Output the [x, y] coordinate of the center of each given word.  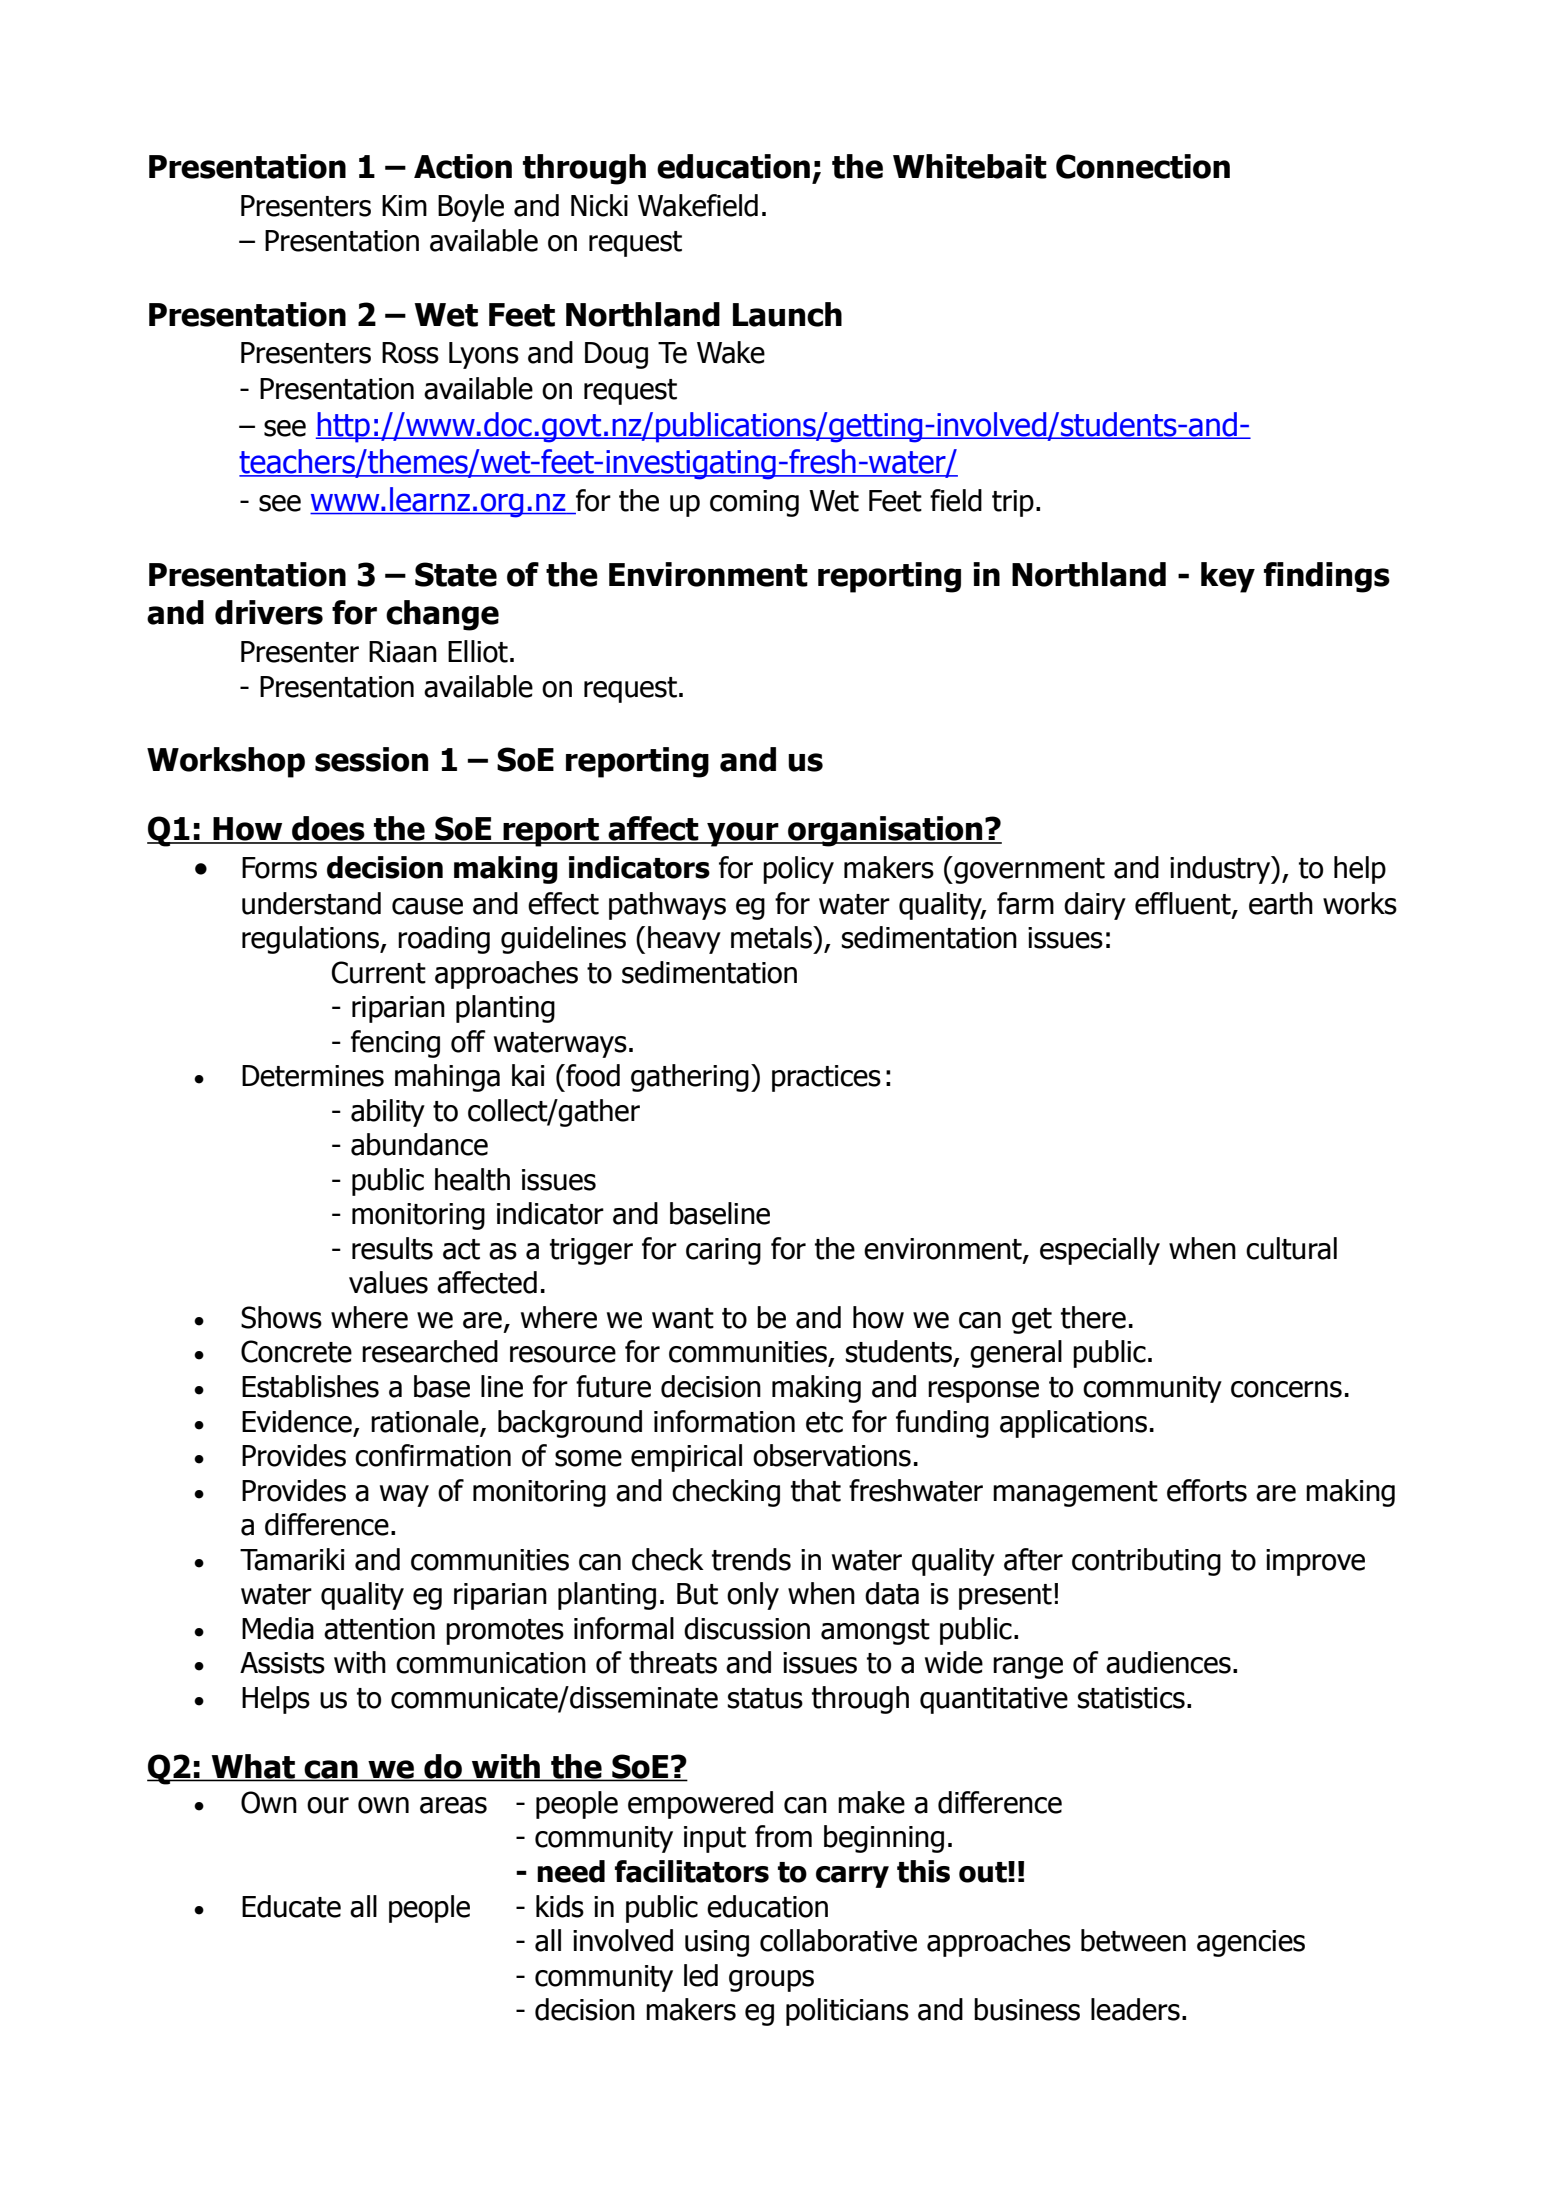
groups [771, 1981]
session [371, 759]
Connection [1143, 166]
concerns [1286, 1389]
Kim [404, 205]
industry [1221, 870]
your [743, 834]
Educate [291, 1906]
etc [824, 1422]
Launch [787, 314]
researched [430, 1351]
